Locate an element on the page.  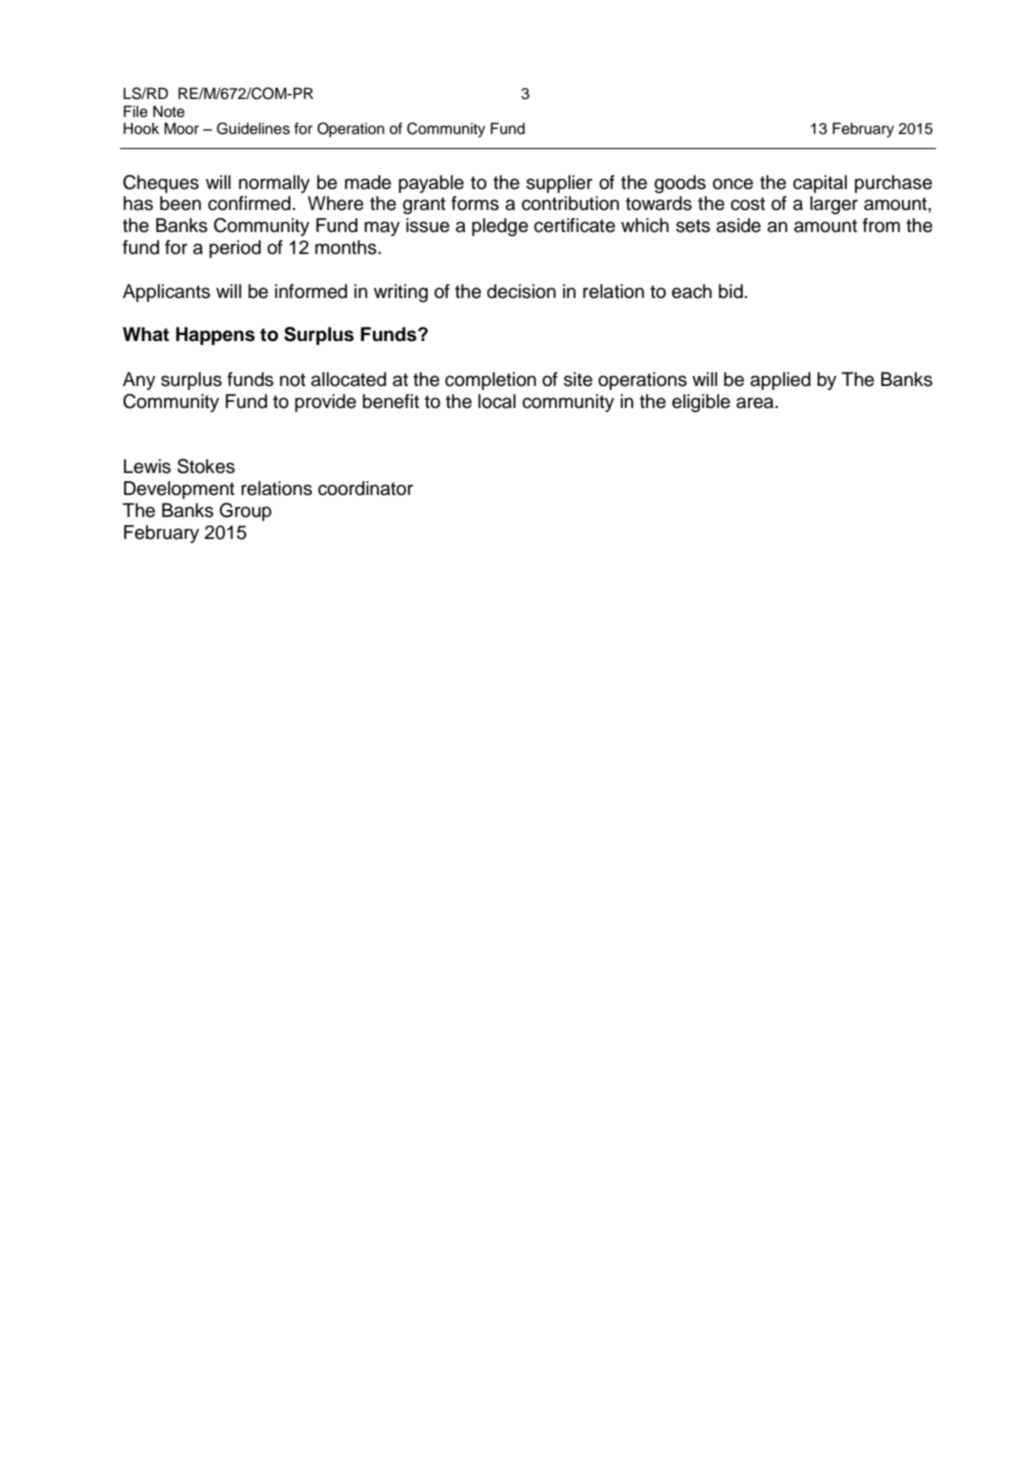
completion is located at coordinates (490, 381).
